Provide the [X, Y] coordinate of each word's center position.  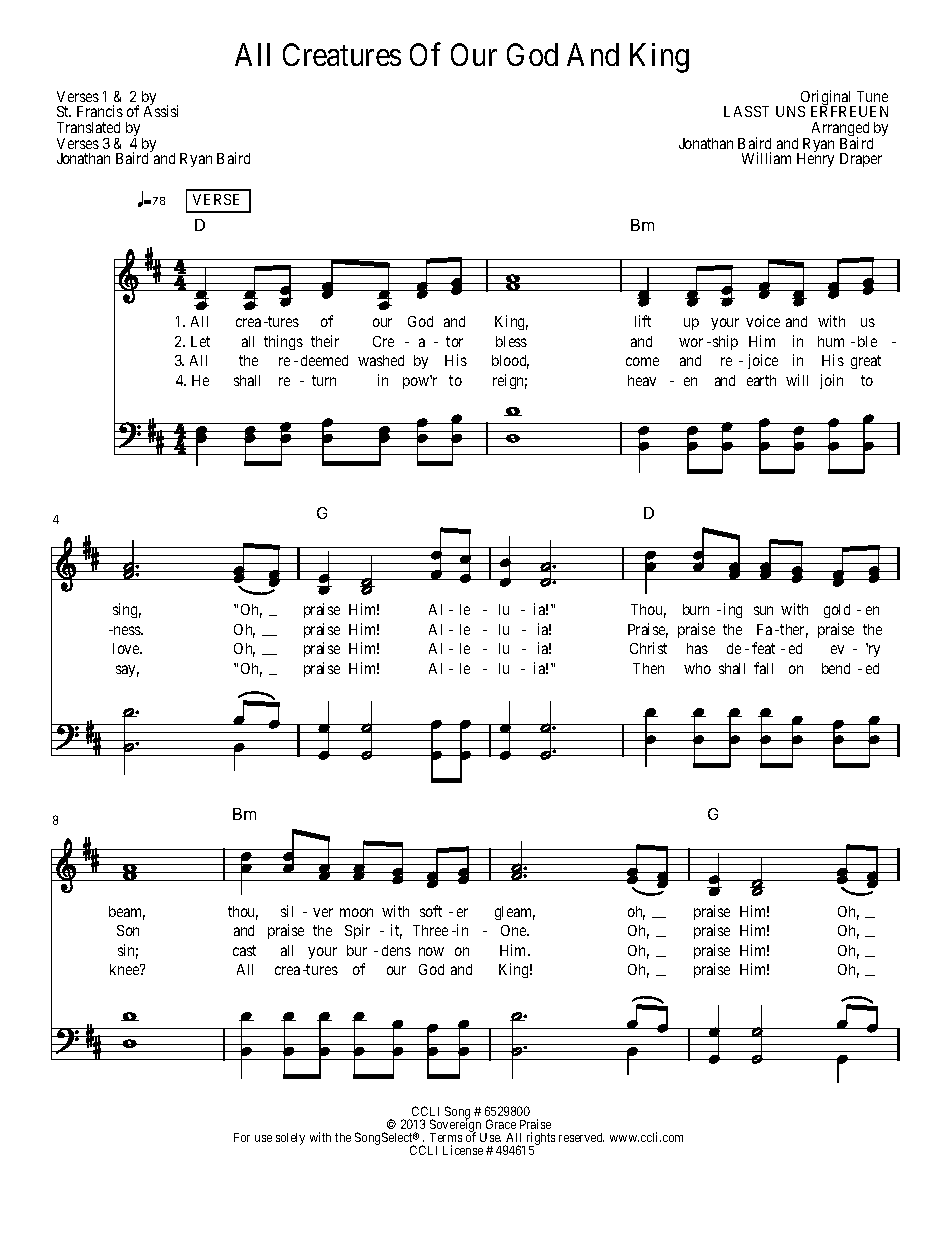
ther [794, 631]
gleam [515, 913]
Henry [815, 160]
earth [761, 380]
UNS [790, 111]
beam [127, 913]
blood [510, 362]
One [515, 930]
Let [200, 341]
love [127, 648]
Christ [648, 648]
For [242, 1137]
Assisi [161, 111]
